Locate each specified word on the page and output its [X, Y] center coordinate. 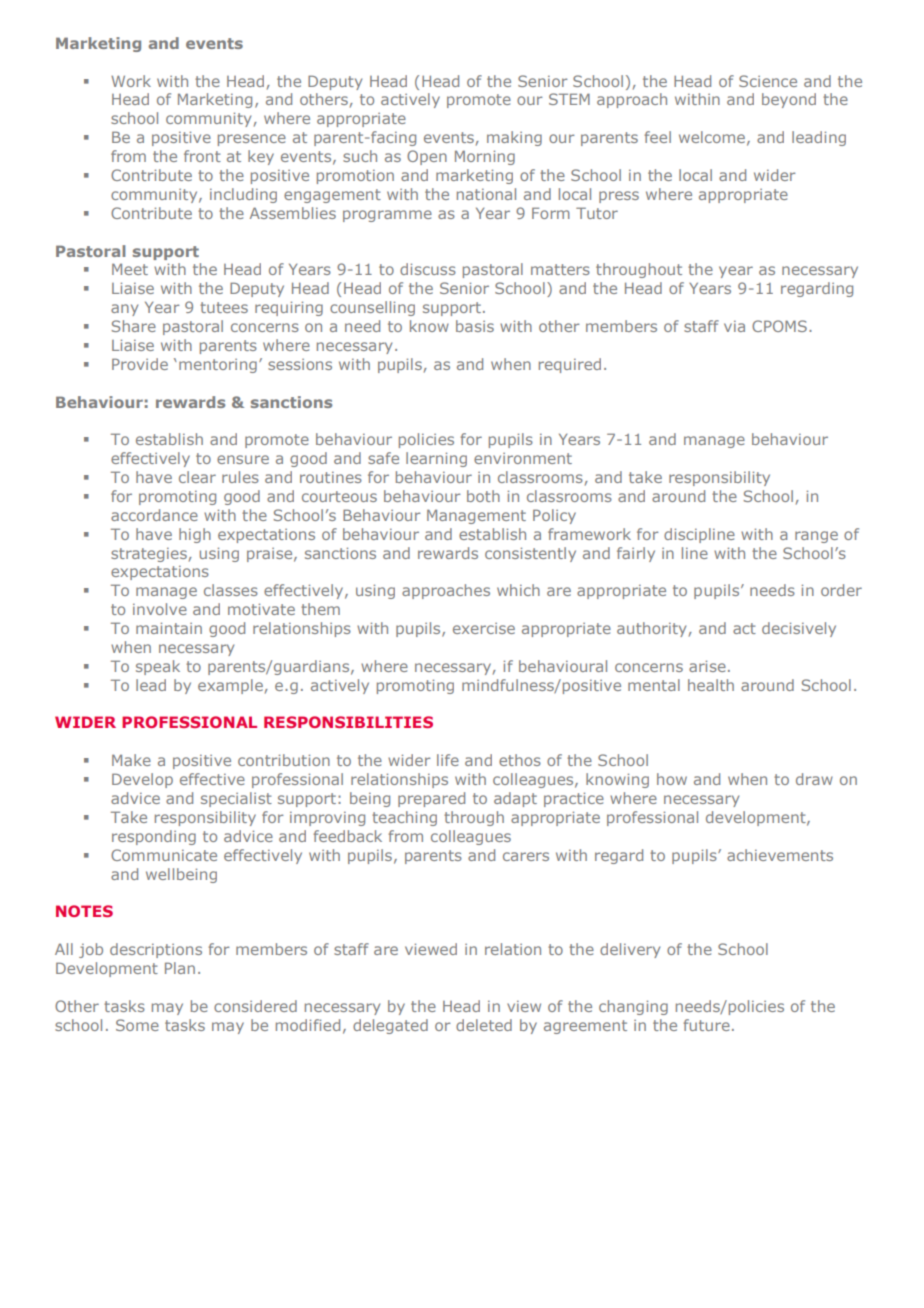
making [514, 138]
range [816, 537]
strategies [149, 555]
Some [137, 1025]
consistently [530, 554]
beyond [789, 100]
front [202, 156]
